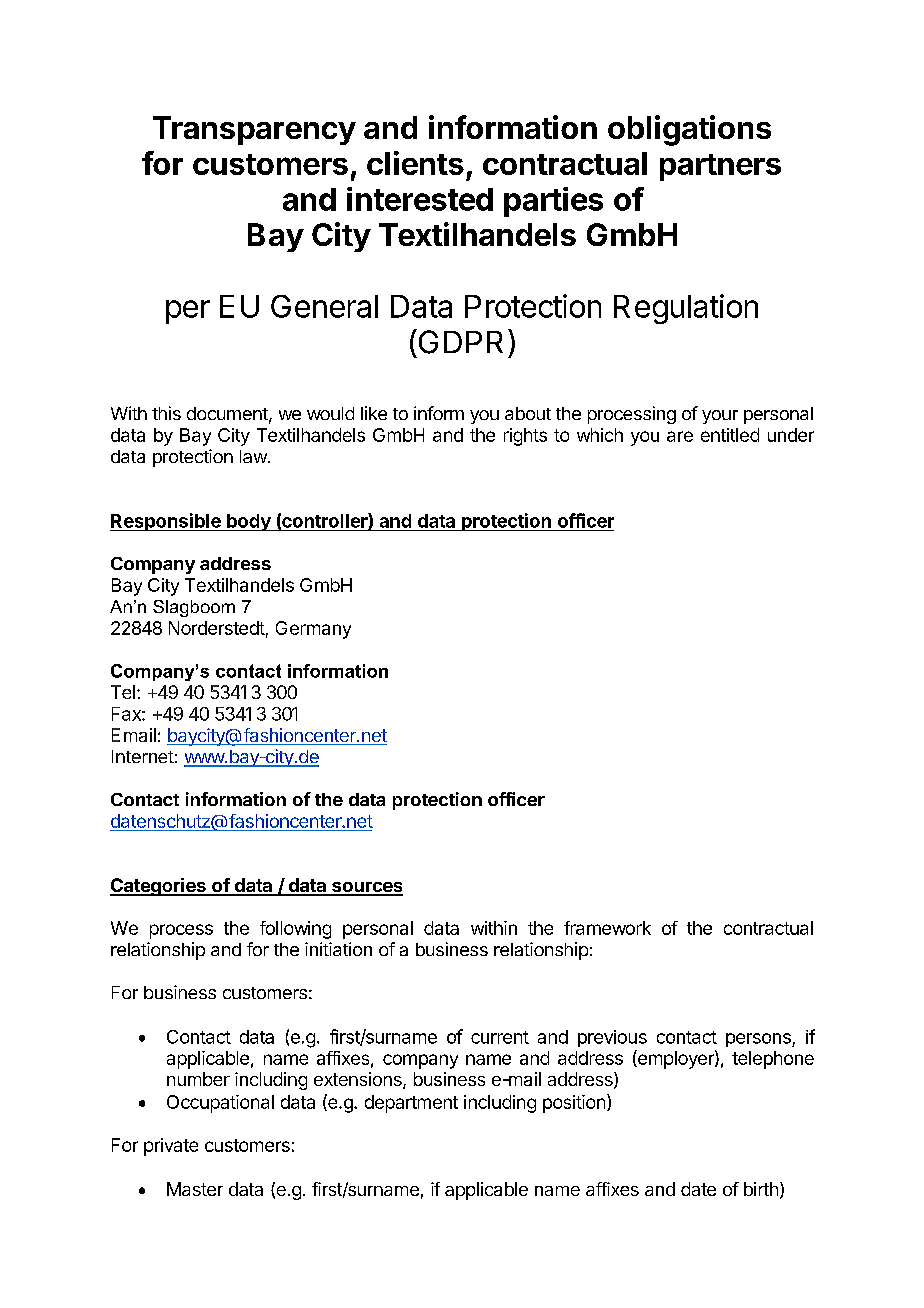  What do you see at coordinates (254, 130) in the screenshot?
I see `Transparency` at bounding box center [254, 130].
